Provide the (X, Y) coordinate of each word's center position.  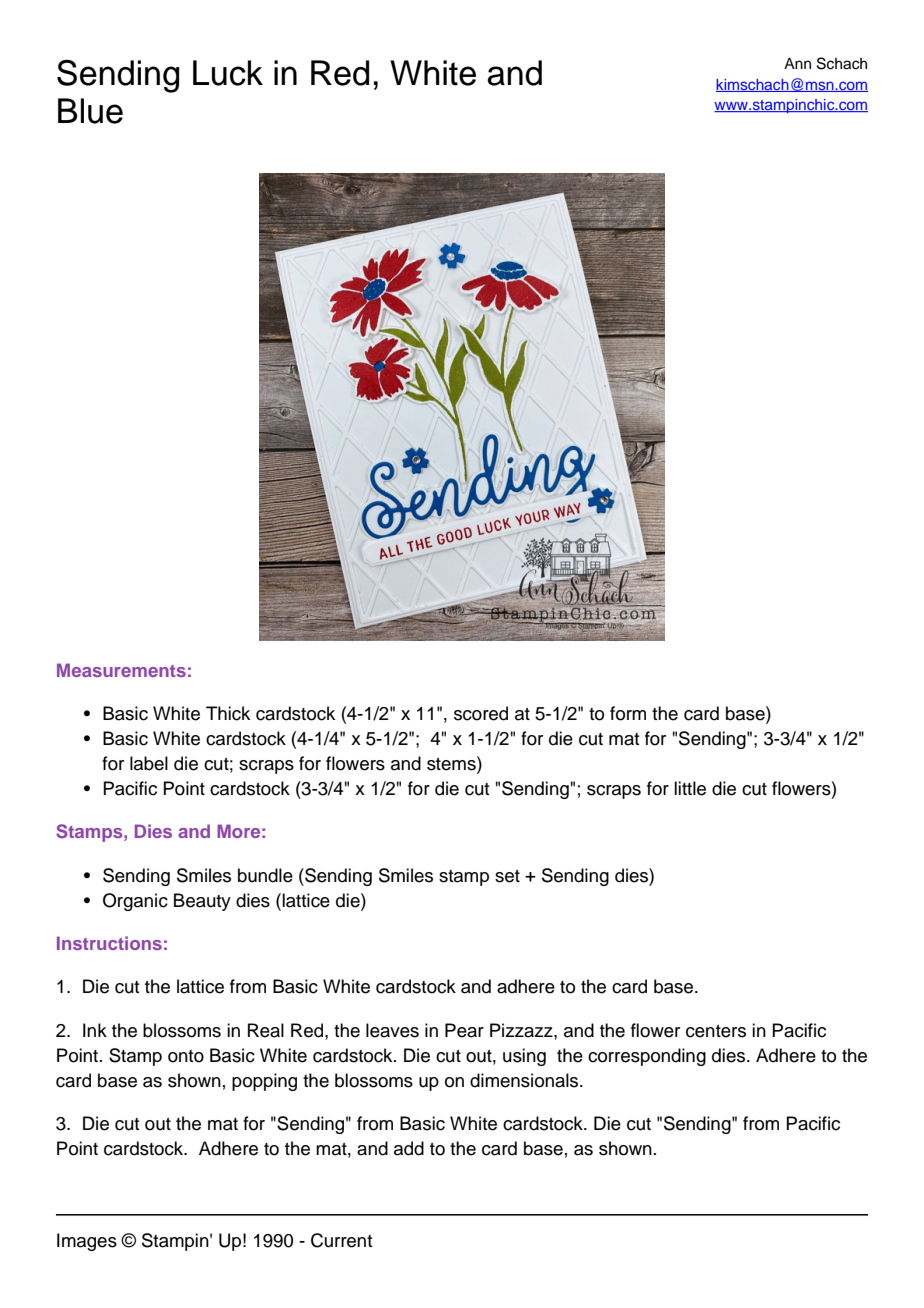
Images (87, 1242)
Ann (797, 63)
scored (481, 713)
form (628, 713)
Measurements (121, 670)
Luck (228, 73)
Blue (90, 111)
